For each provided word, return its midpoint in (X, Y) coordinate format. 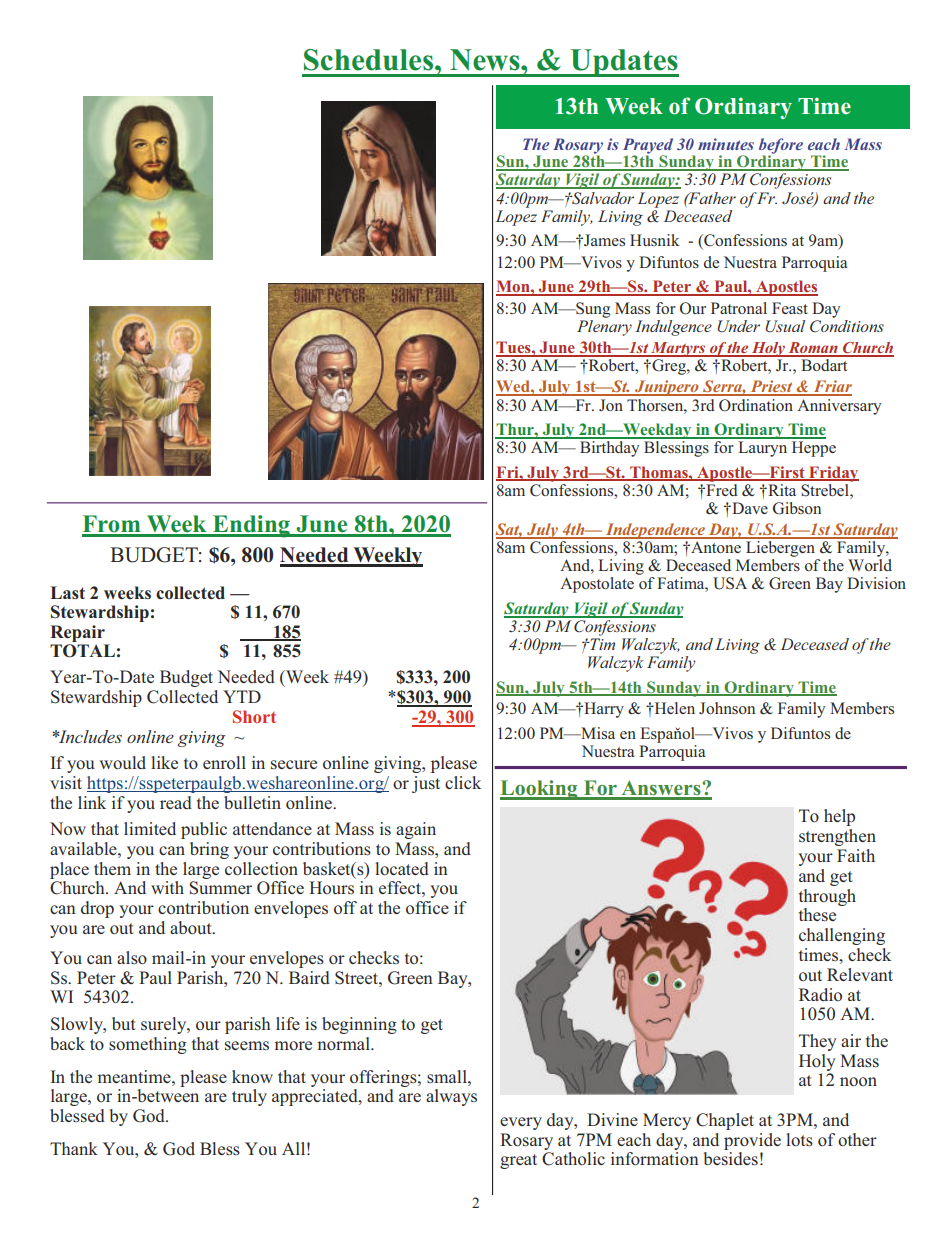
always (451, 1097)
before (781, 147)
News (486, 60)
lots (799, 1140)
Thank (74, 1148)
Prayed (648, 147)
